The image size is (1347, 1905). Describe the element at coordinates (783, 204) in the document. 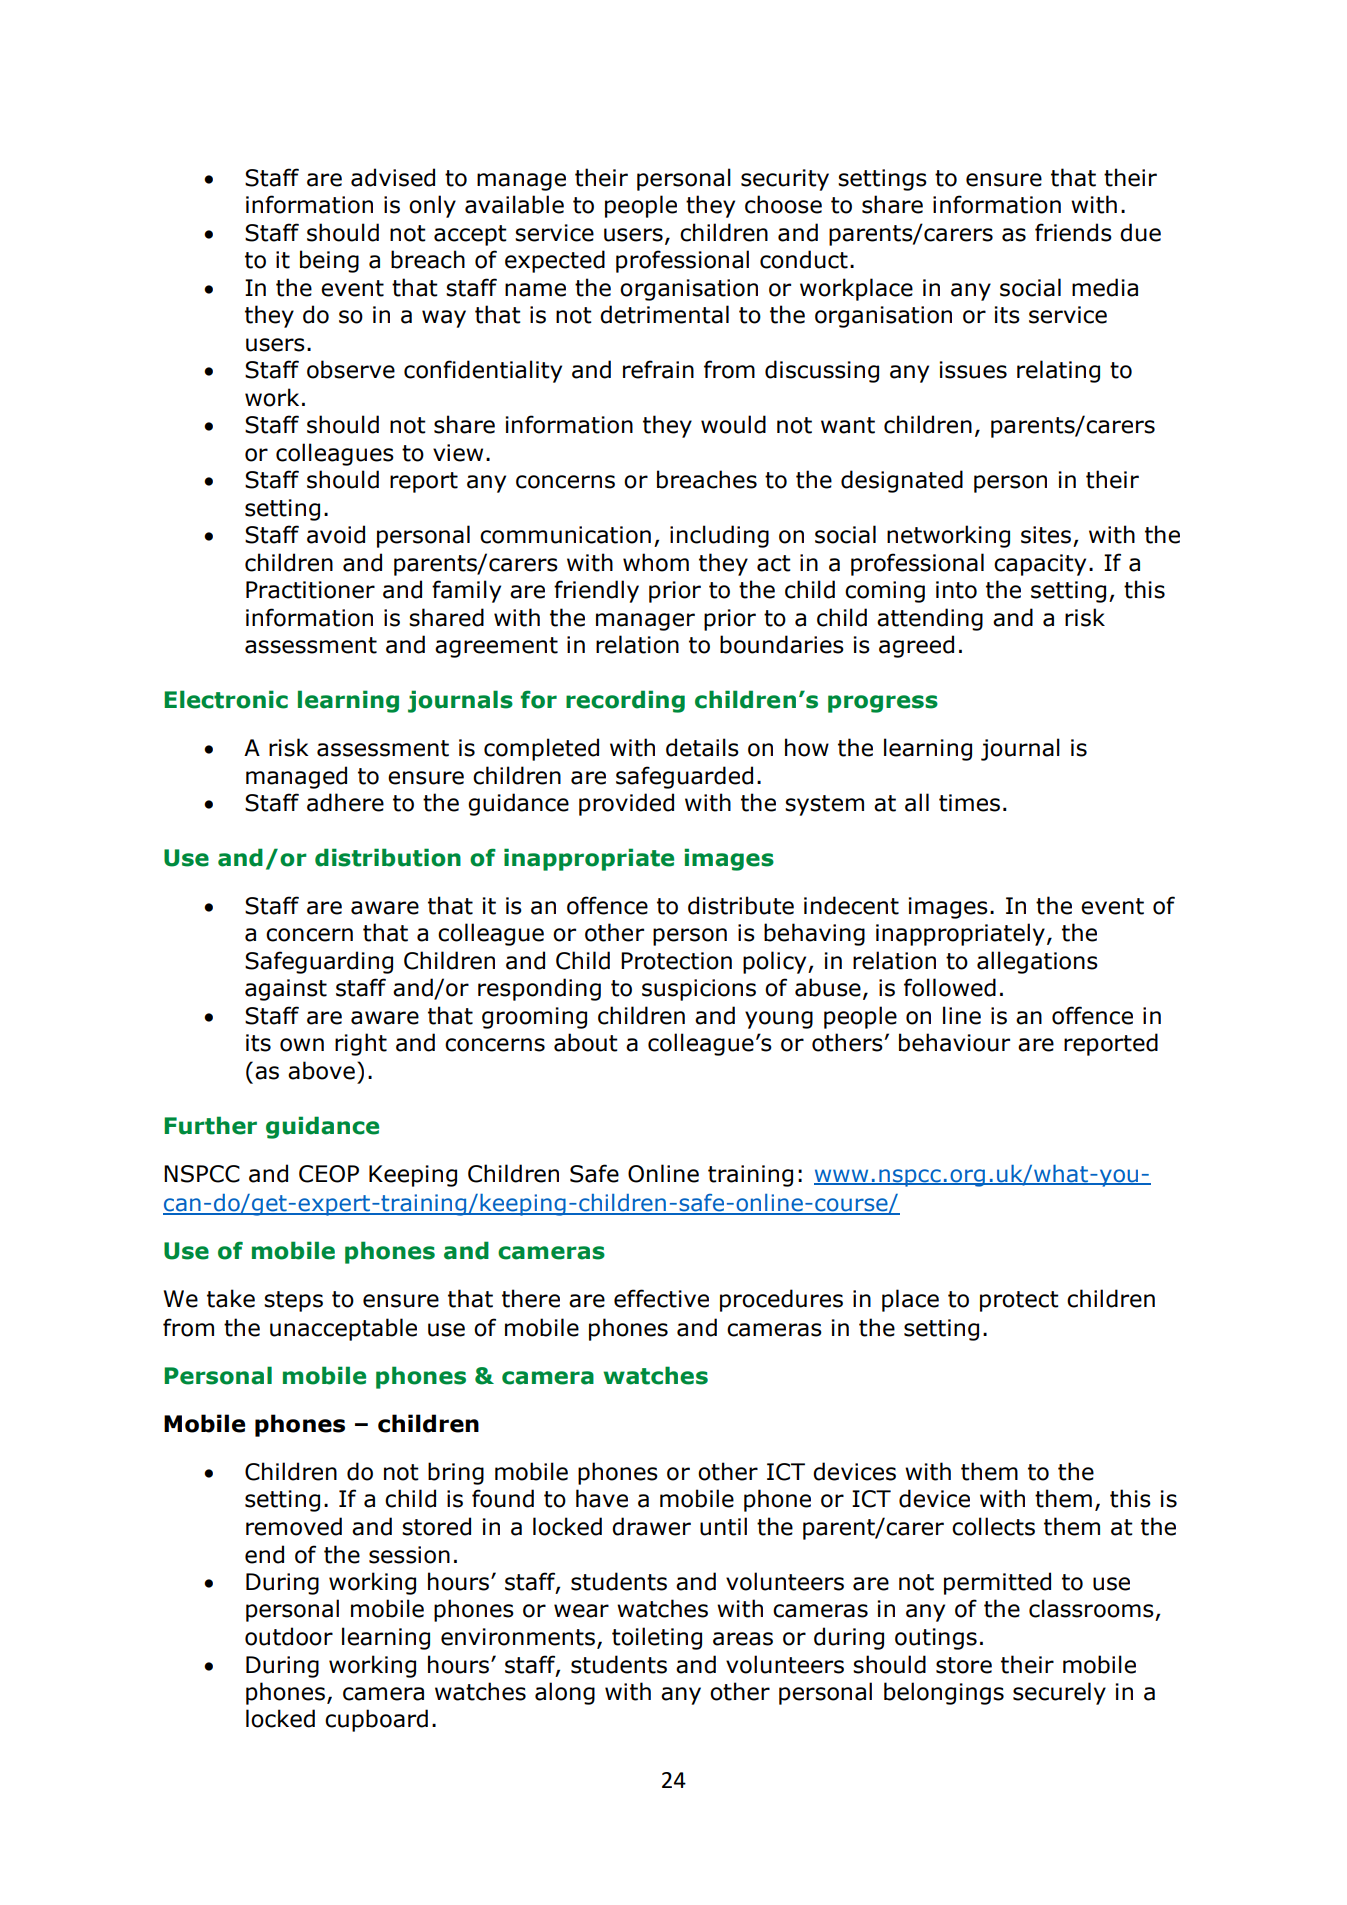

I see `choose` at that location.
